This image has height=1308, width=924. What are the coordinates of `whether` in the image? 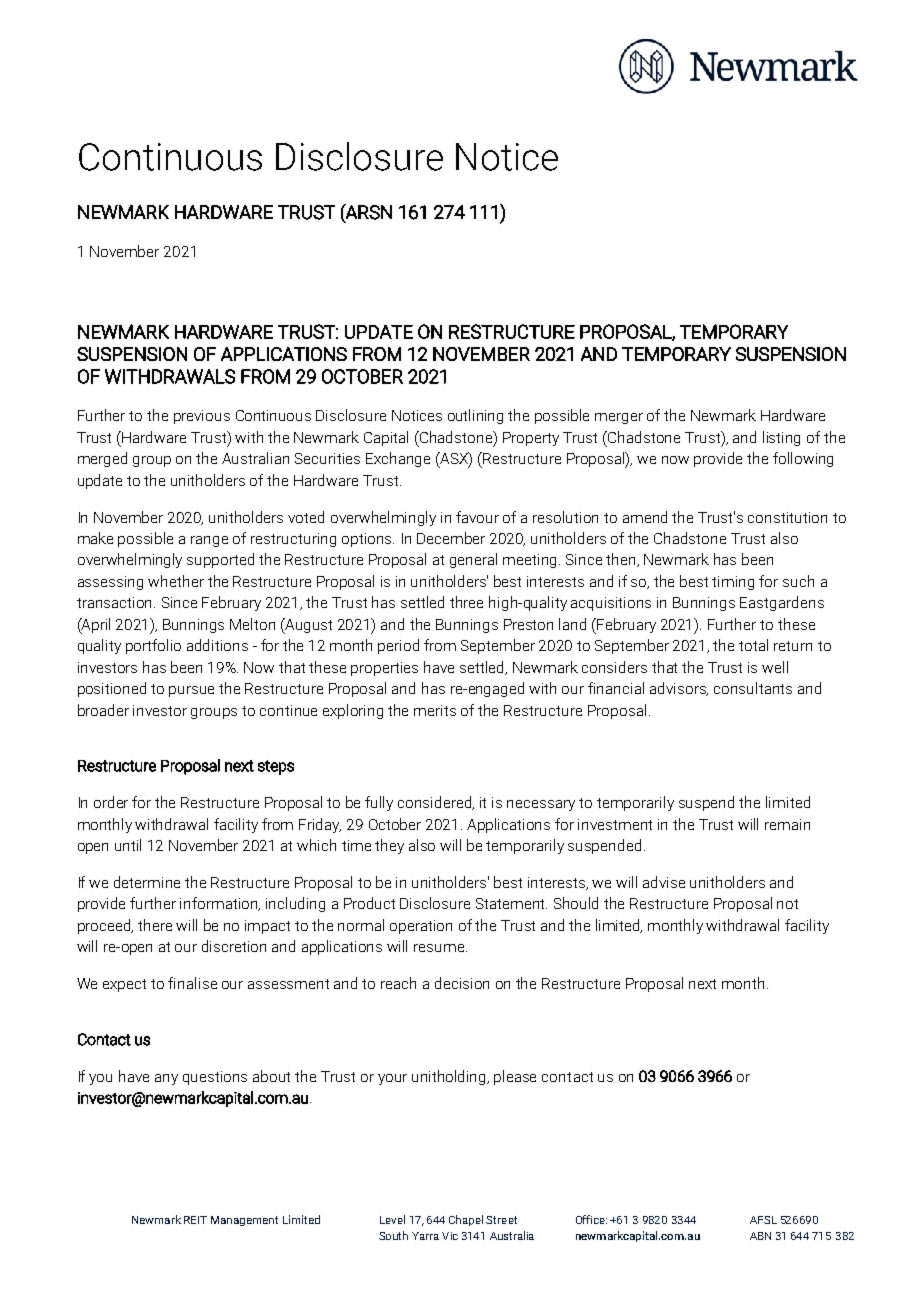 It's located at (176, 581).
